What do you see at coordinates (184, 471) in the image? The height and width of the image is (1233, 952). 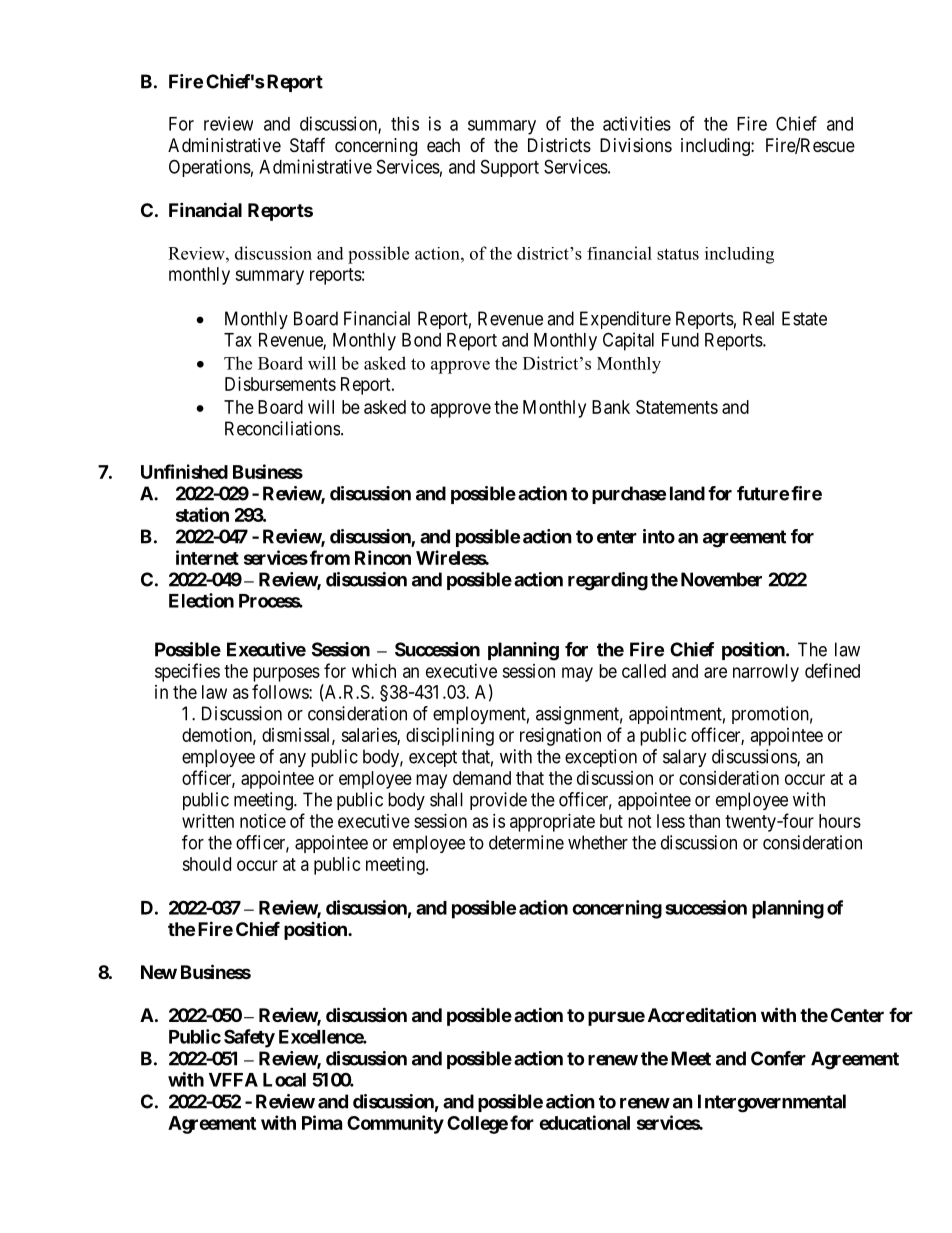 I see `Unfinished` at bounding box center [184, 471].
